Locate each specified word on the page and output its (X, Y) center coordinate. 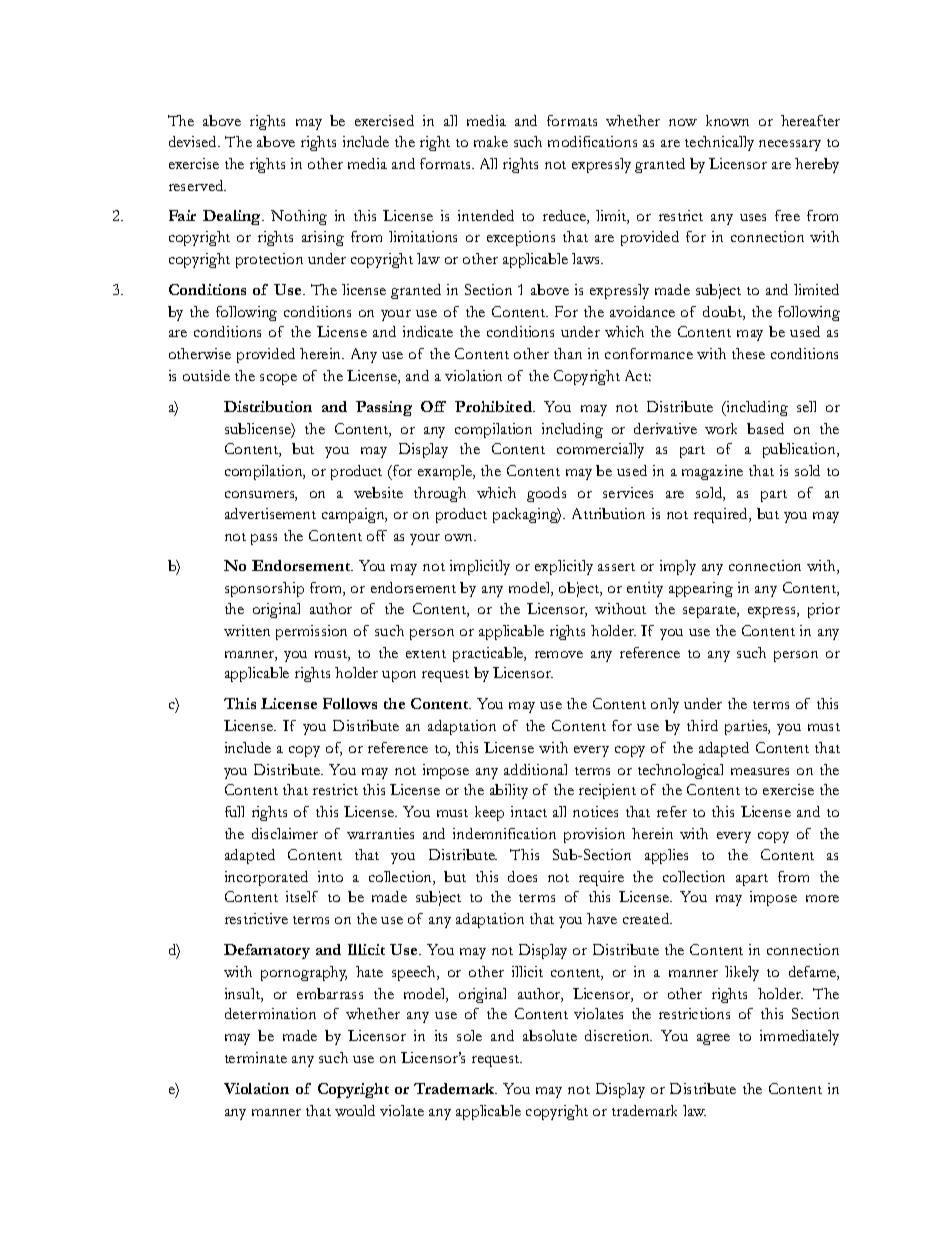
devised (194, 141)
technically (719, 143)
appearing (701, 589)
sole (469, 1035)
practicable (489, 654)
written (247, 630)
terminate (256, 1057)
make (491, 141)
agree (713, 1039)
